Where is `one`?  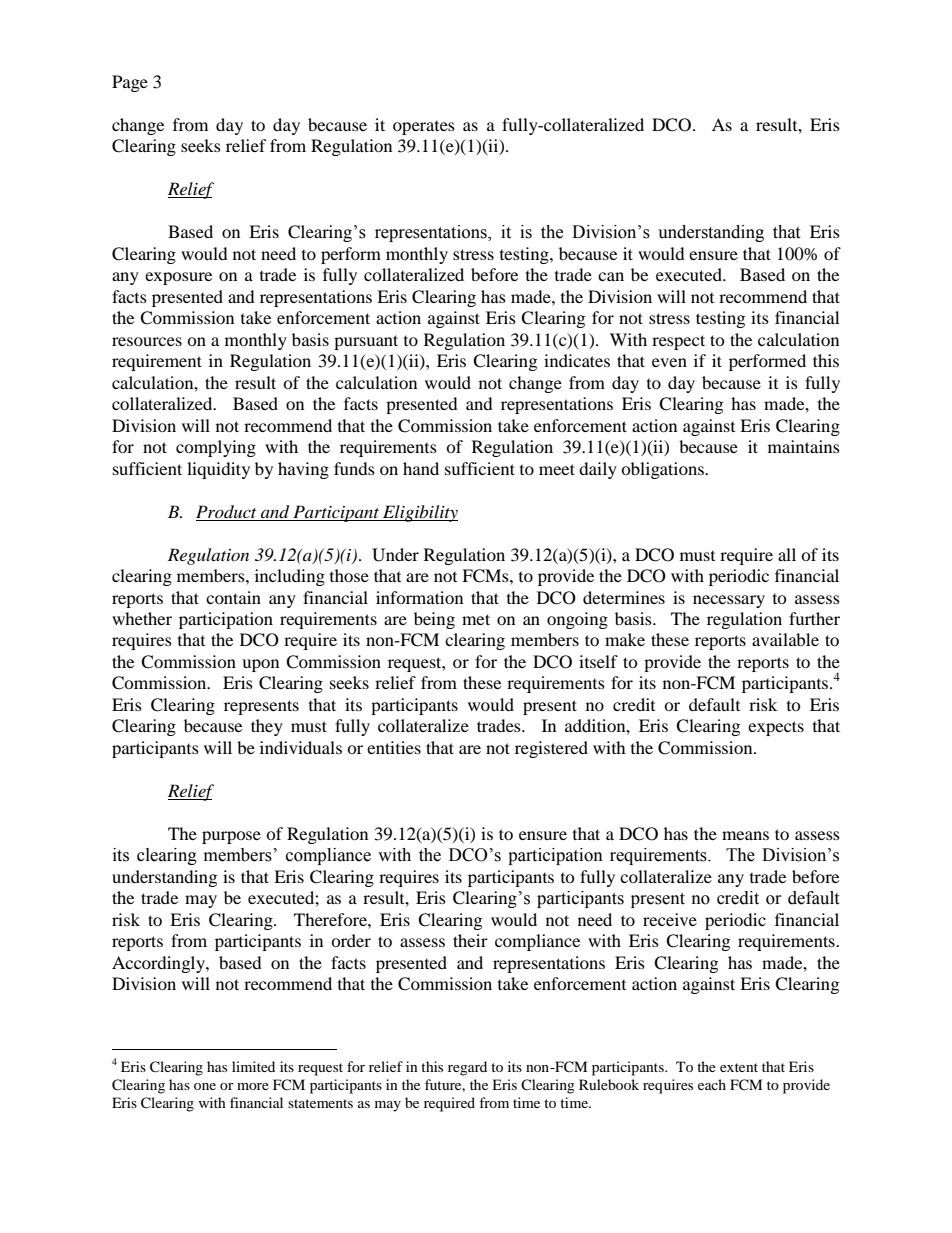 one is located at coordinates (205, 1086).
